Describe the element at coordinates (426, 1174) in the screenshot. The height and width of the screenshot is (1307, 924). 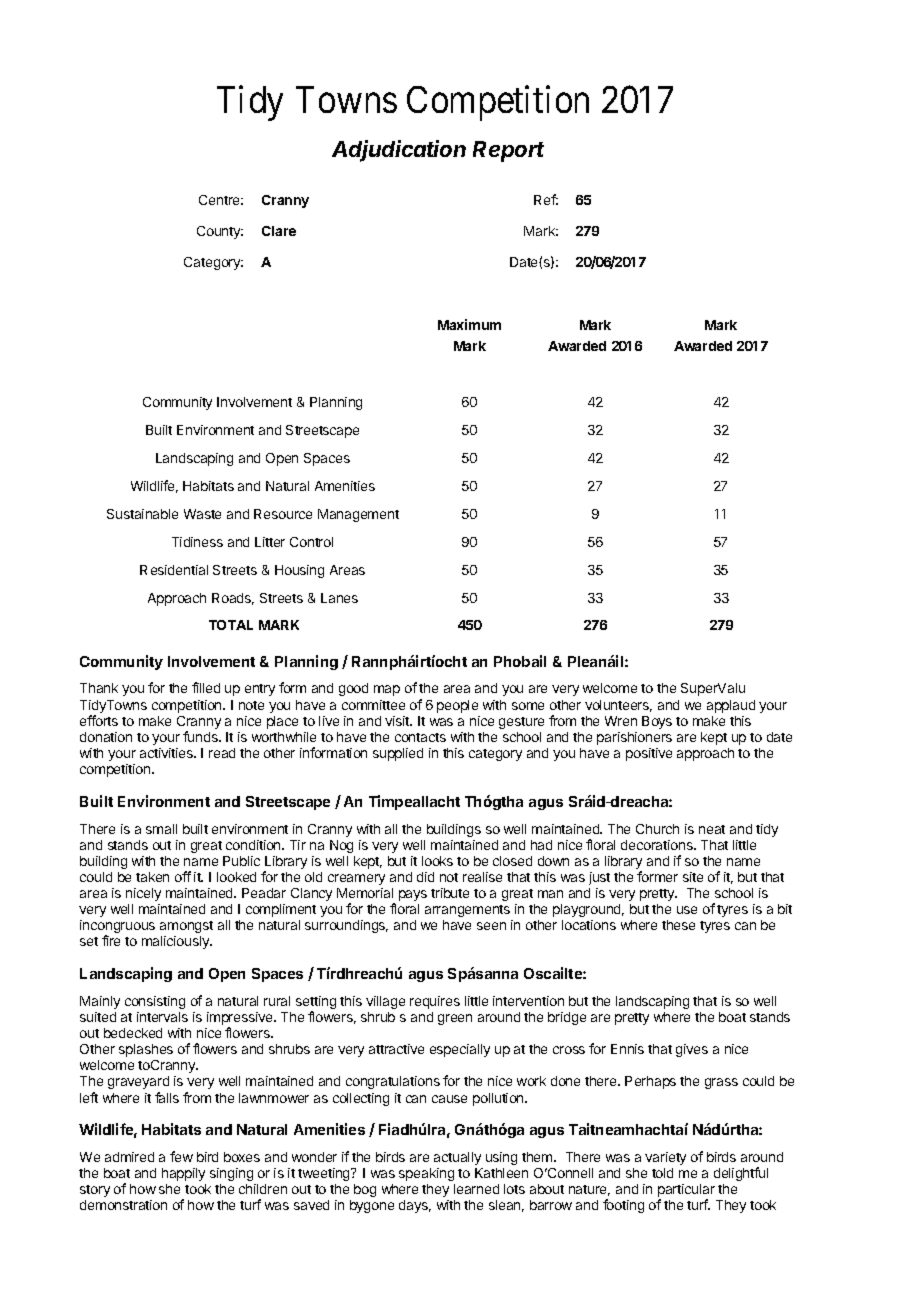
I see `speaking` at that location.
